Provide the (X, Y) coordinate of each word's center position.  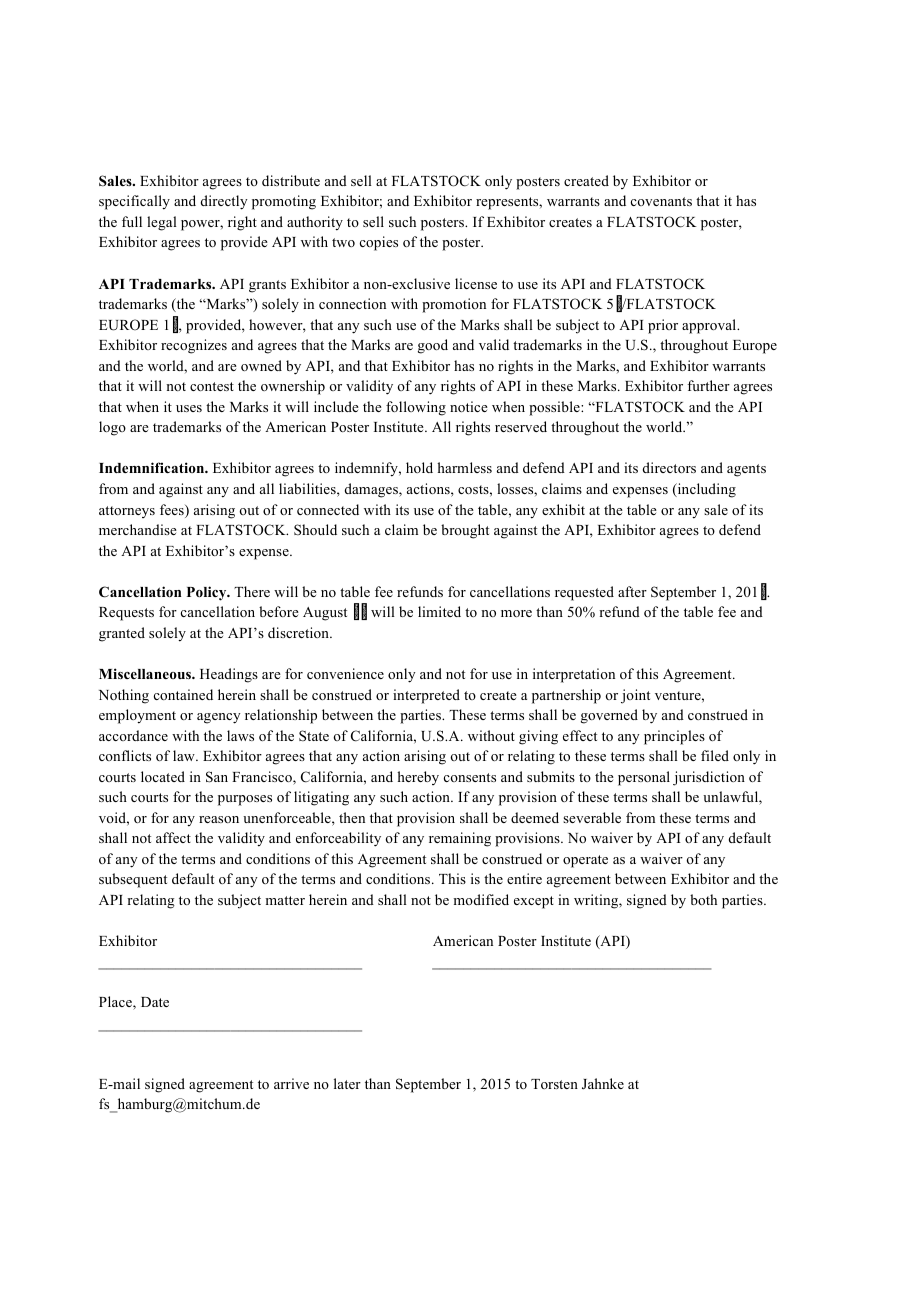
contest (212, 386)
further (708, 385)
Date (155, 1002)
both (703, 899)
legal (162, 223)
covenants (661, 201)
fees (173, 511)
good (433, 346)
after (632, 591)
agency (219, 718)
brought (465, 531)
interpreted (426, 696)
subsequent (133, 880)
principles (674, 737)
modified (481, 899)
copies (379, 243)
